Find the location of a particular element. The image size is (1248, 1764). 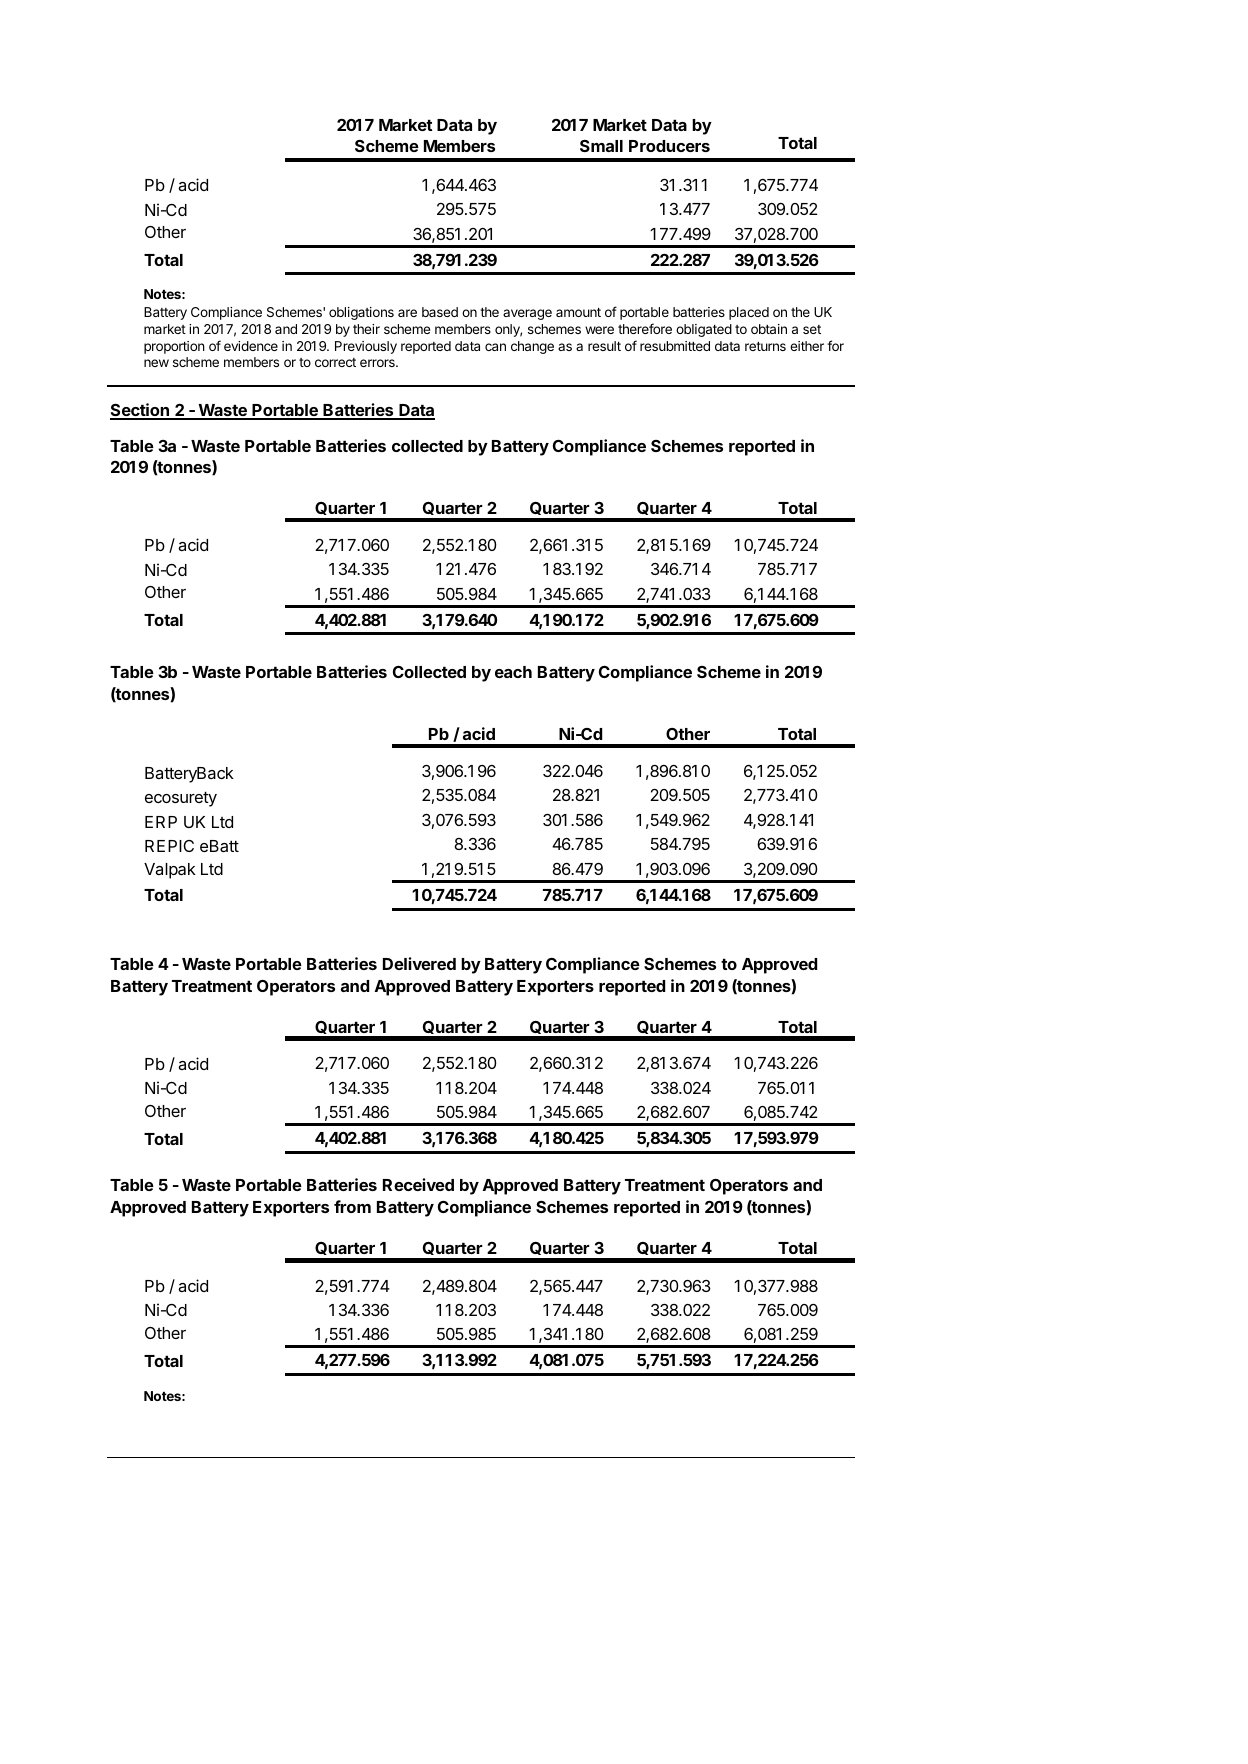

Delivered is located at coordinates (419, 963).
